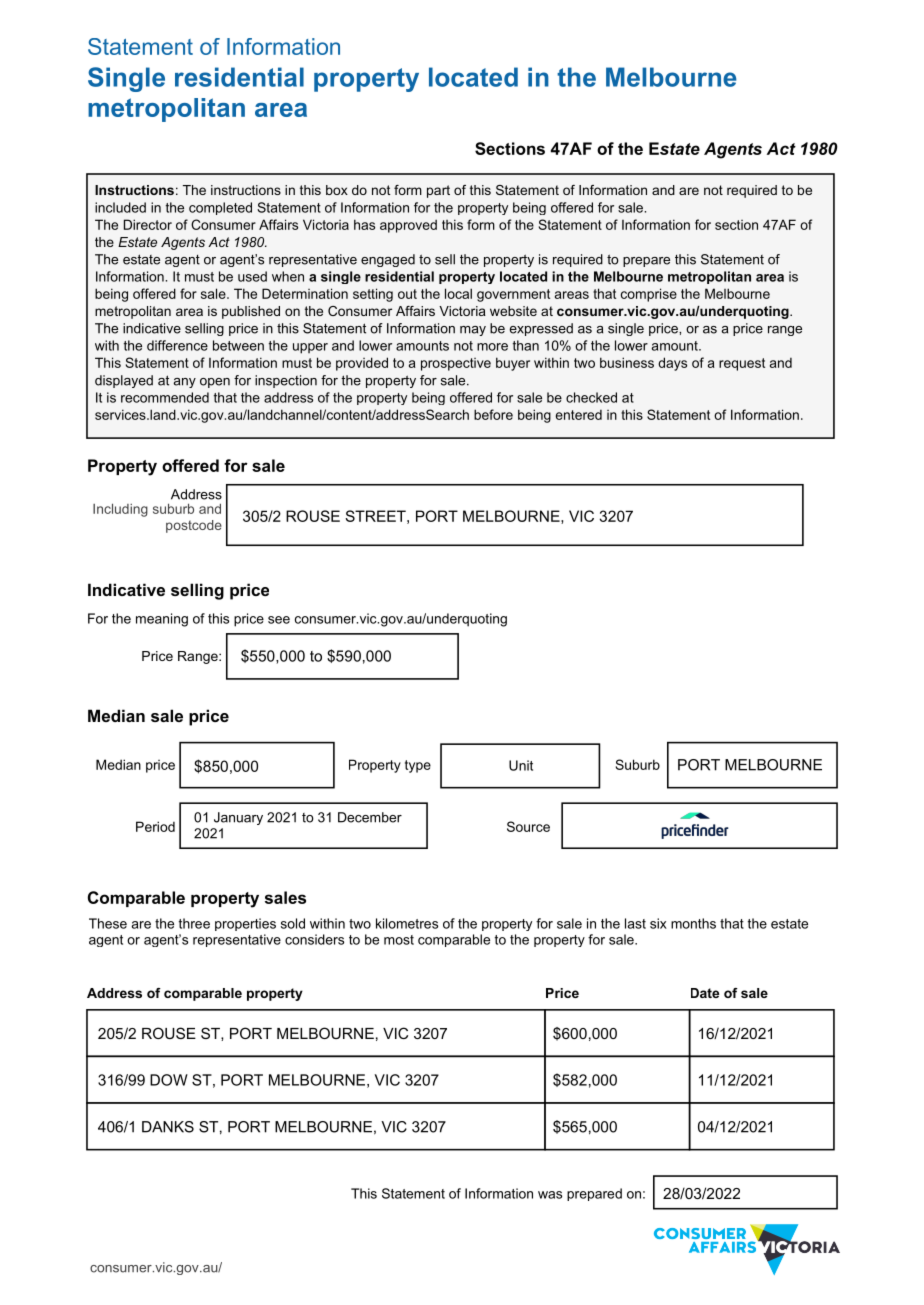 The image size is (924, 1305). I want to click on Director, so click(148, 224).
